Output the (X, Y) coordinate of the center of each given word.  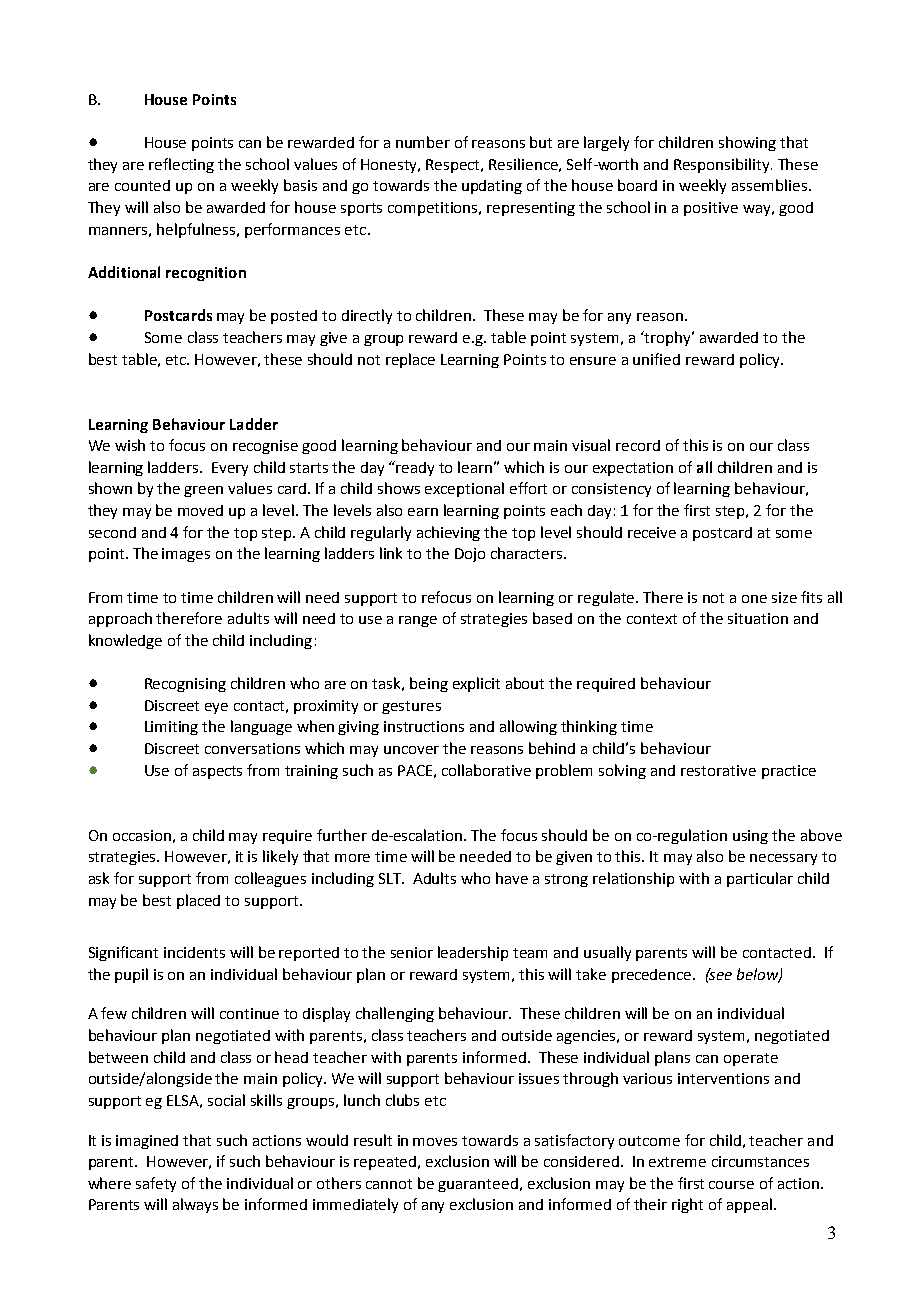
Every (230, 469)
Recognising (185, 685)
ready (415, 469)
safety (156, 1184)
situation (758, 618)
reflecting (181, 165)
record (638, 445)
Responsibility (723, 165)
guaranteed (478, 1185)
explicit (476, 684)
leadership (473, 953)
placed (198, 901)
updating (492, 187)
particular (760, 879)
